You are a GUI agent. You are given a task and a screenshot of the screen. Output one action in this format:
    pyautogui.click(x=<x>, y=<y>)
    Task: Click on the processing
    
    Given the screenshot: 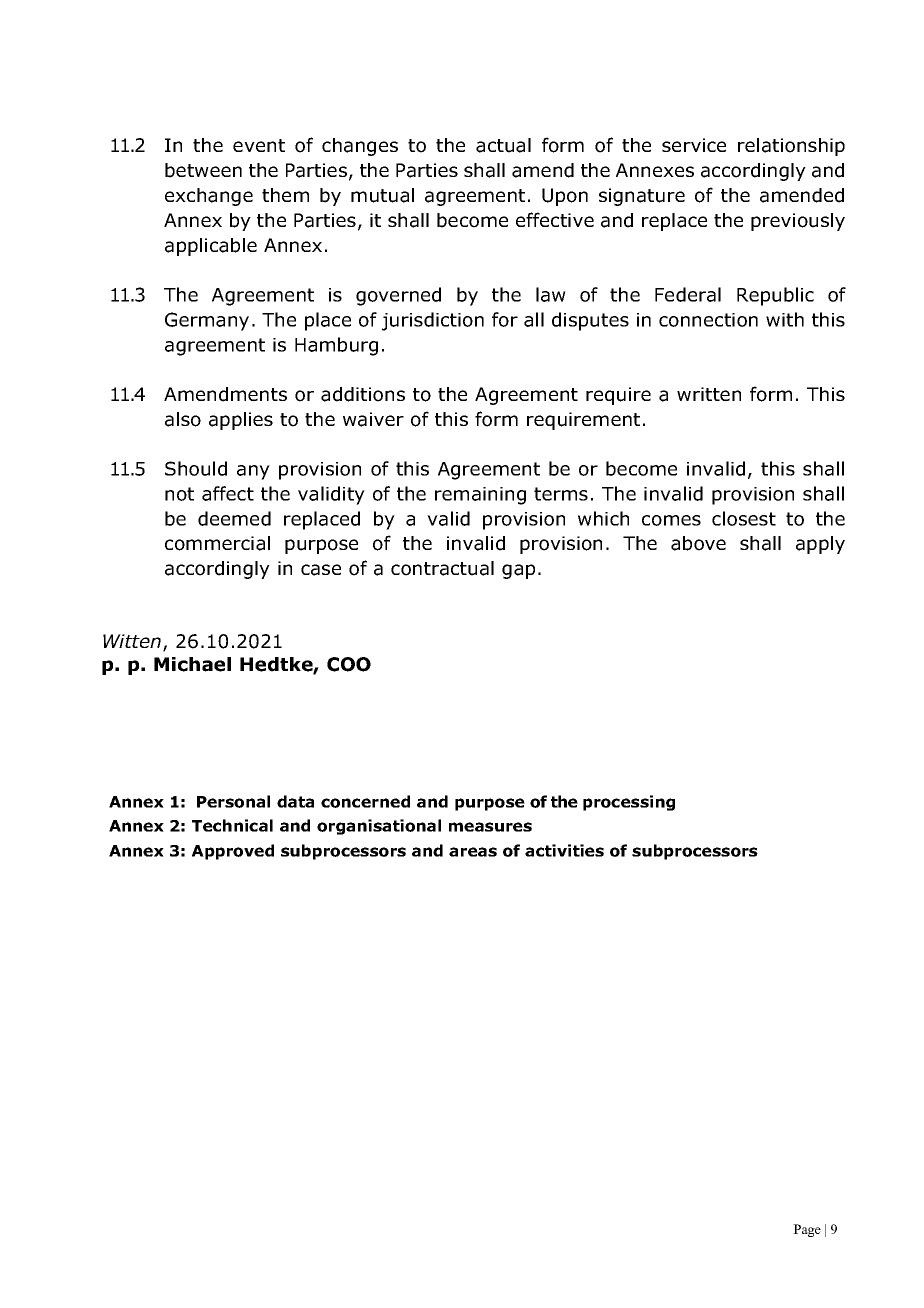 What is the action you would take?
    pyautogui.click(x=629, y=803)
